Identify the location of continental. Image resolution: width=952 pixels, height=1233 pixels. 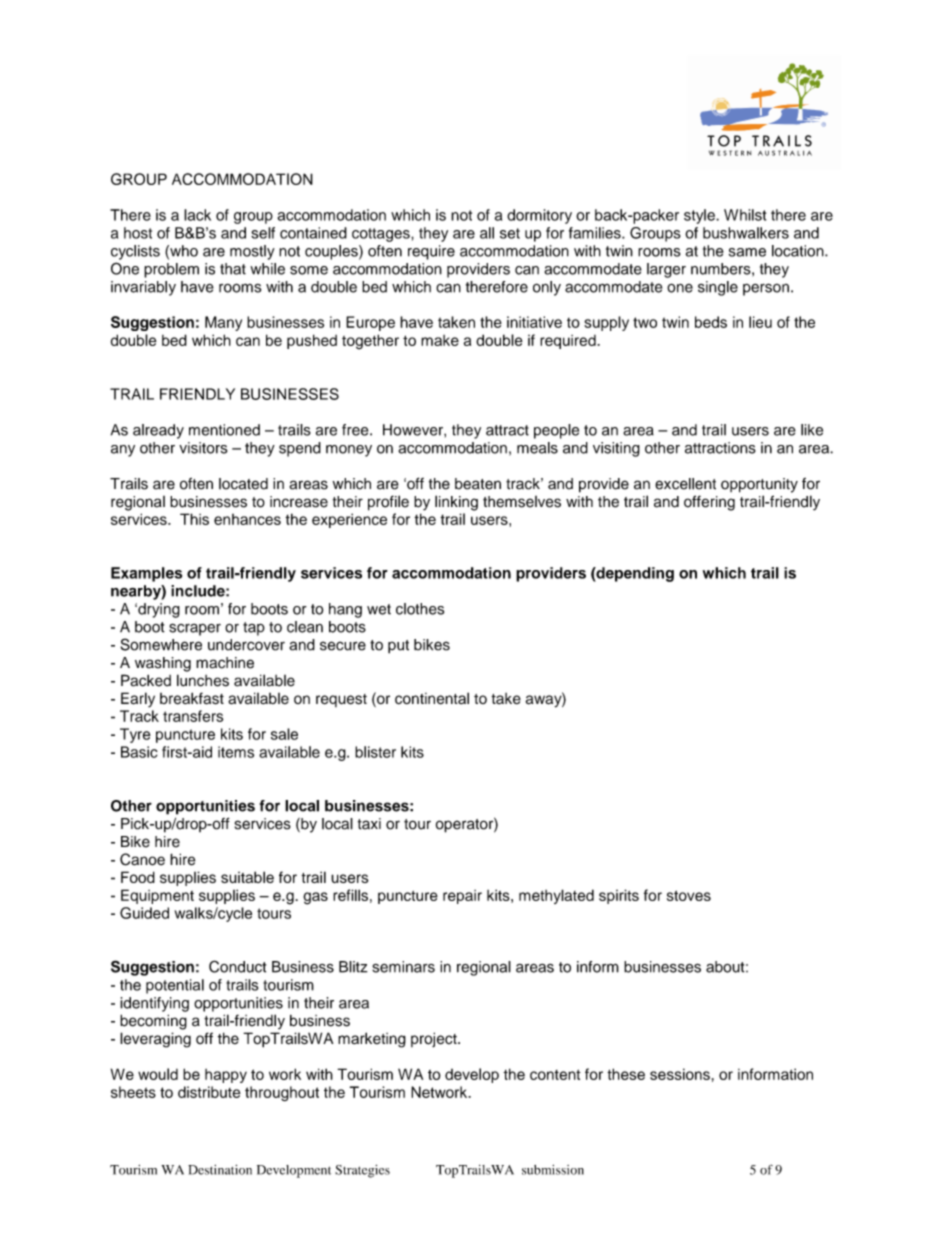
(432, 698).
